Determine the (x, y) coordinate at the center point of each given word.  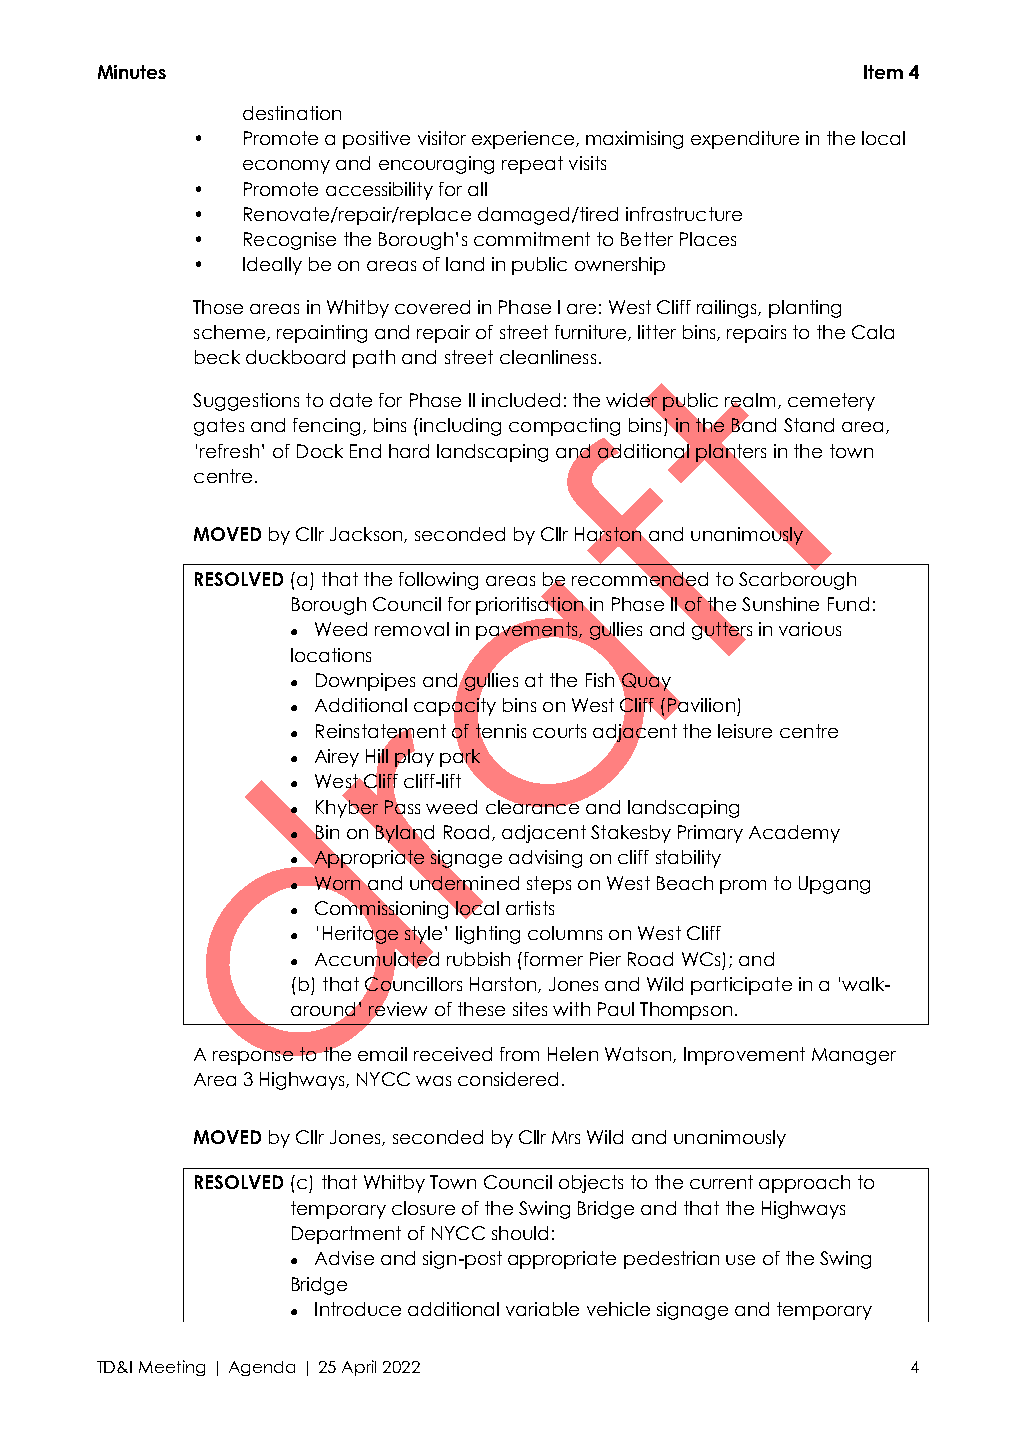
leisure (745, 731)
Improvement (744, 1056)
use (740, 1260)
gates (219, 427)
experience (524, 140)
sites (530, 1009)
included (521, 400)
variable (542, 1309)
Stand (809, 425)
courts (559, 731)
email (382, 1054)
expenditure (745, 140)
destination (292, 113)
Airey (337, 758)
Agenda (262, 1368)
